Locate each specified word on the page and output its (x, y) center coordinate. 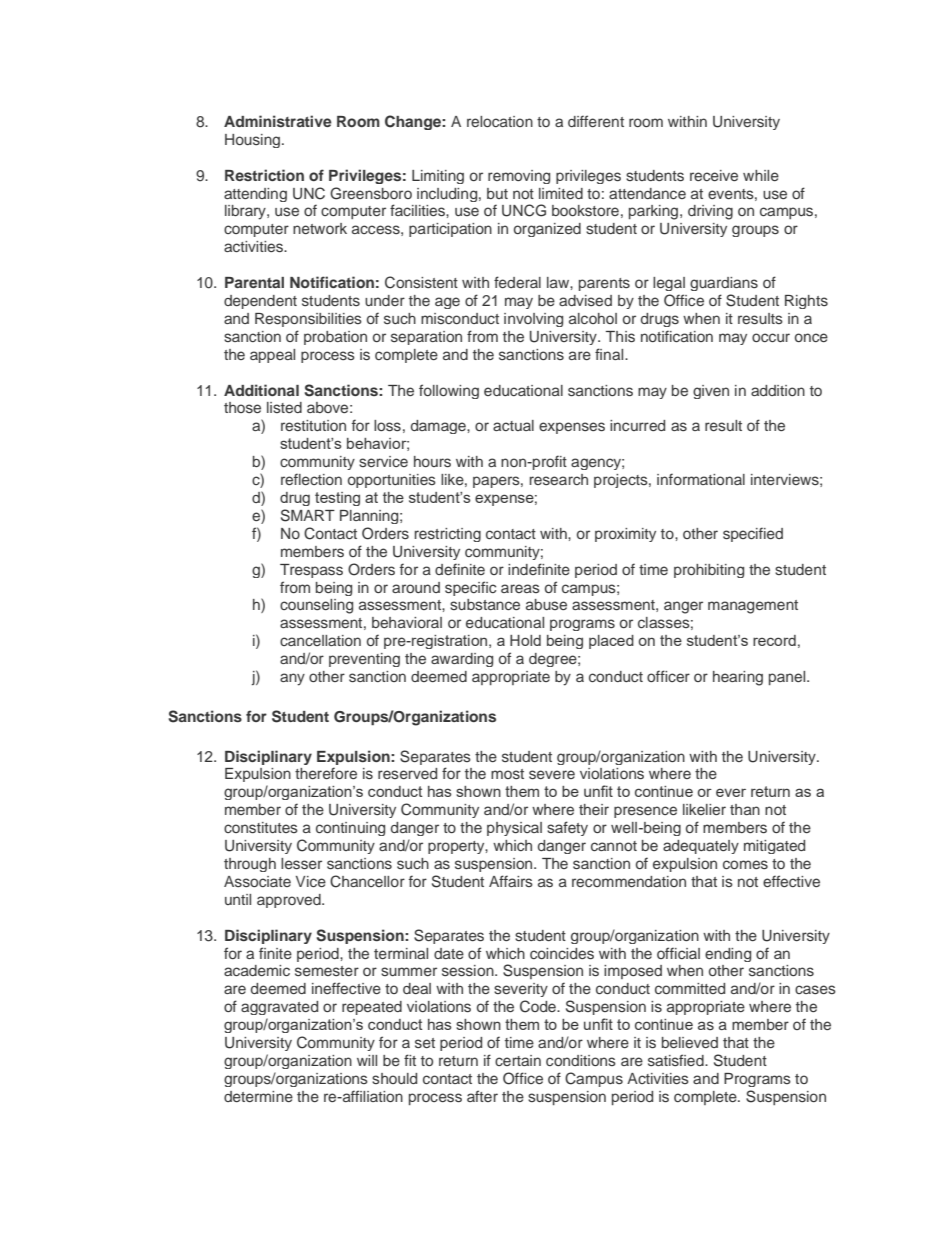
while (761, 175)
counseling (316, 606)
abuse (546, 604)
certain (518, 1060)
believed (690, 1042)
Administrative (278, 121)
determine (258, 1096)
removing (519, 177)
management (753, 607)
